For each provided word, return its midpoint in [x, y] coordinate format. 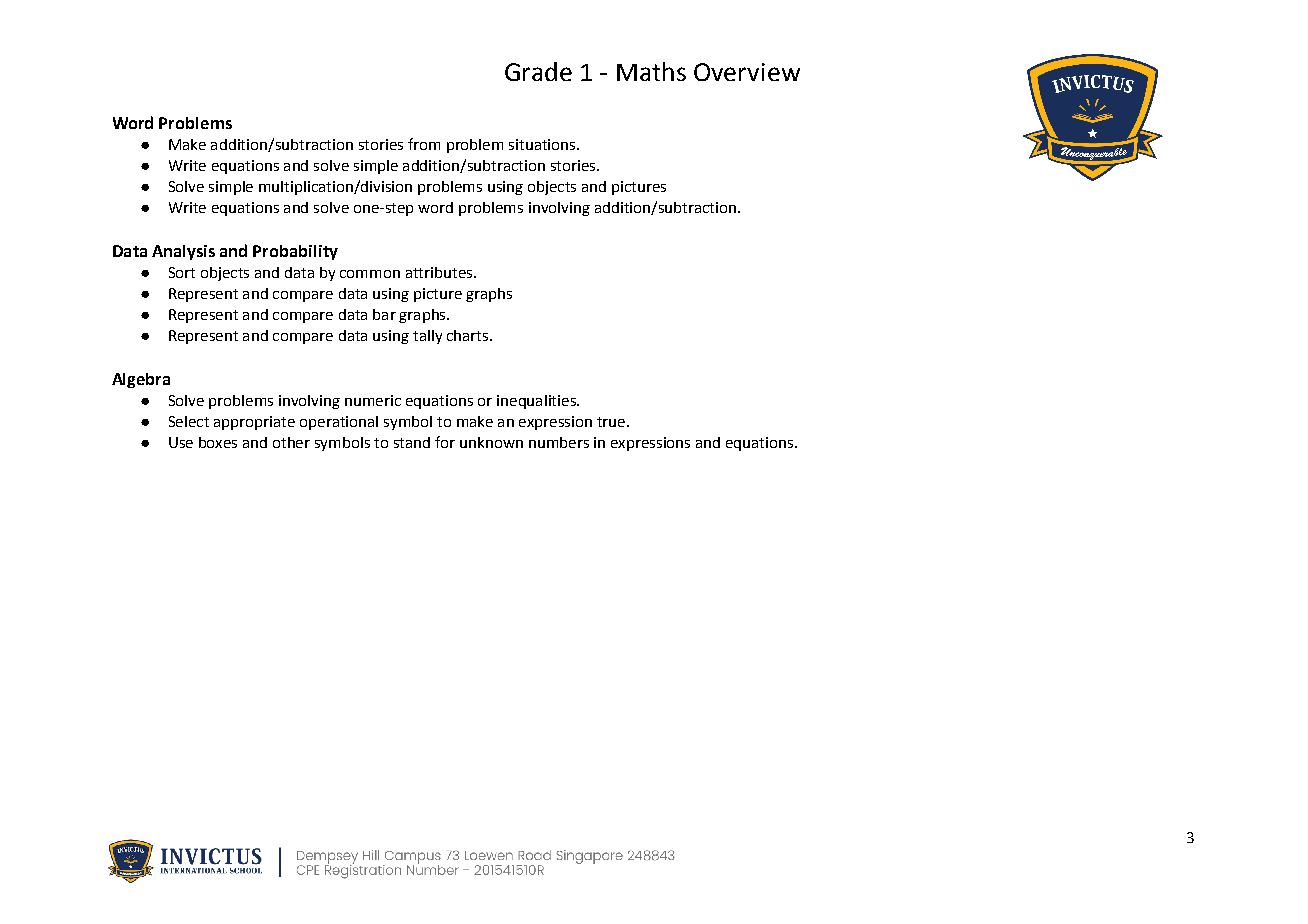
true [612, 422]
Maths [651, 71]
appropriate [254, 423]
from [424, 144]
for [445, 442]
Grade [538, 71]
